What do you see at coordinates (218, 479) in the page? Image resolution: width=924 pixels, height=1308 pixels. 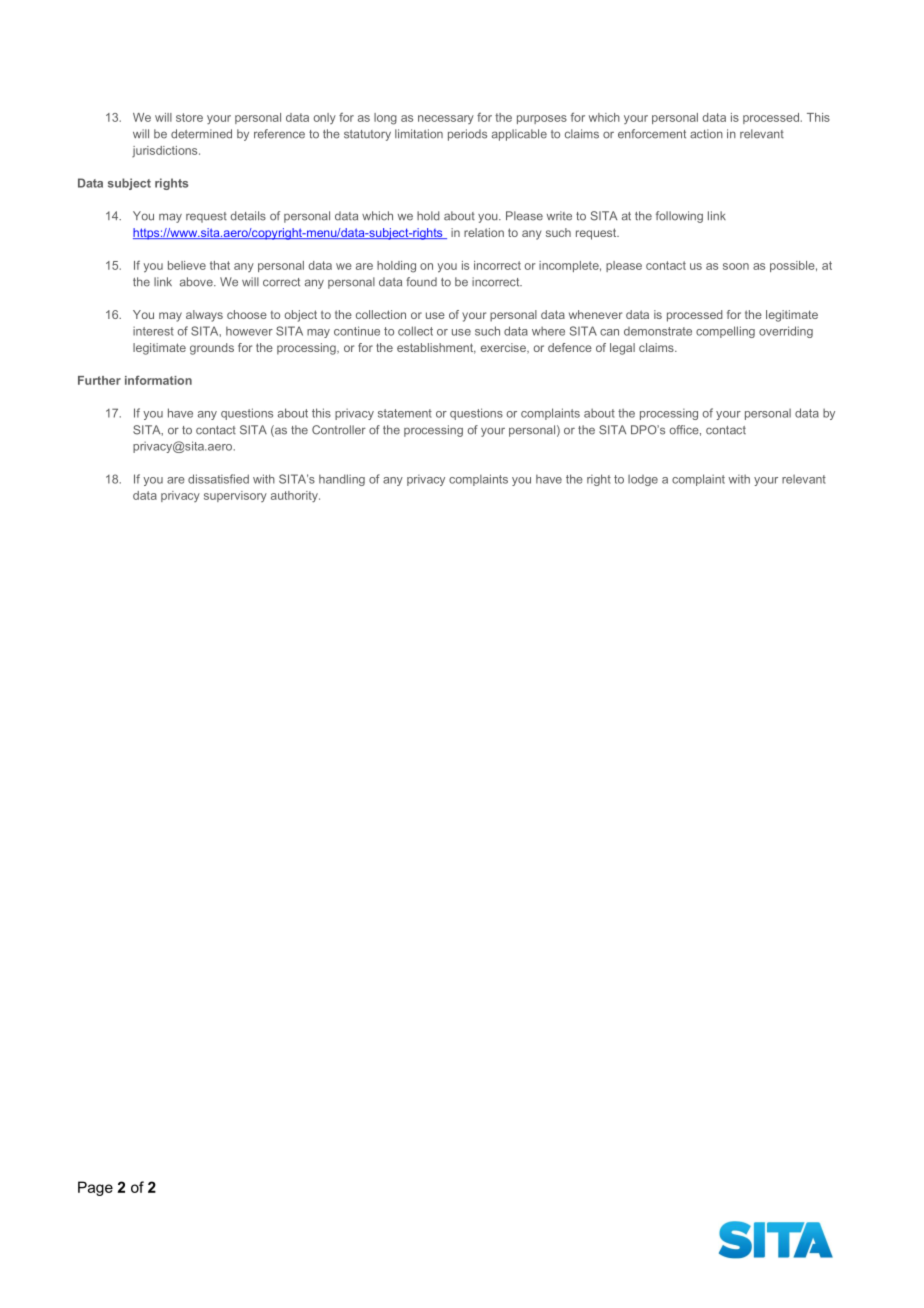 I see `dissatisfied` at bounding box center [218, 479].
